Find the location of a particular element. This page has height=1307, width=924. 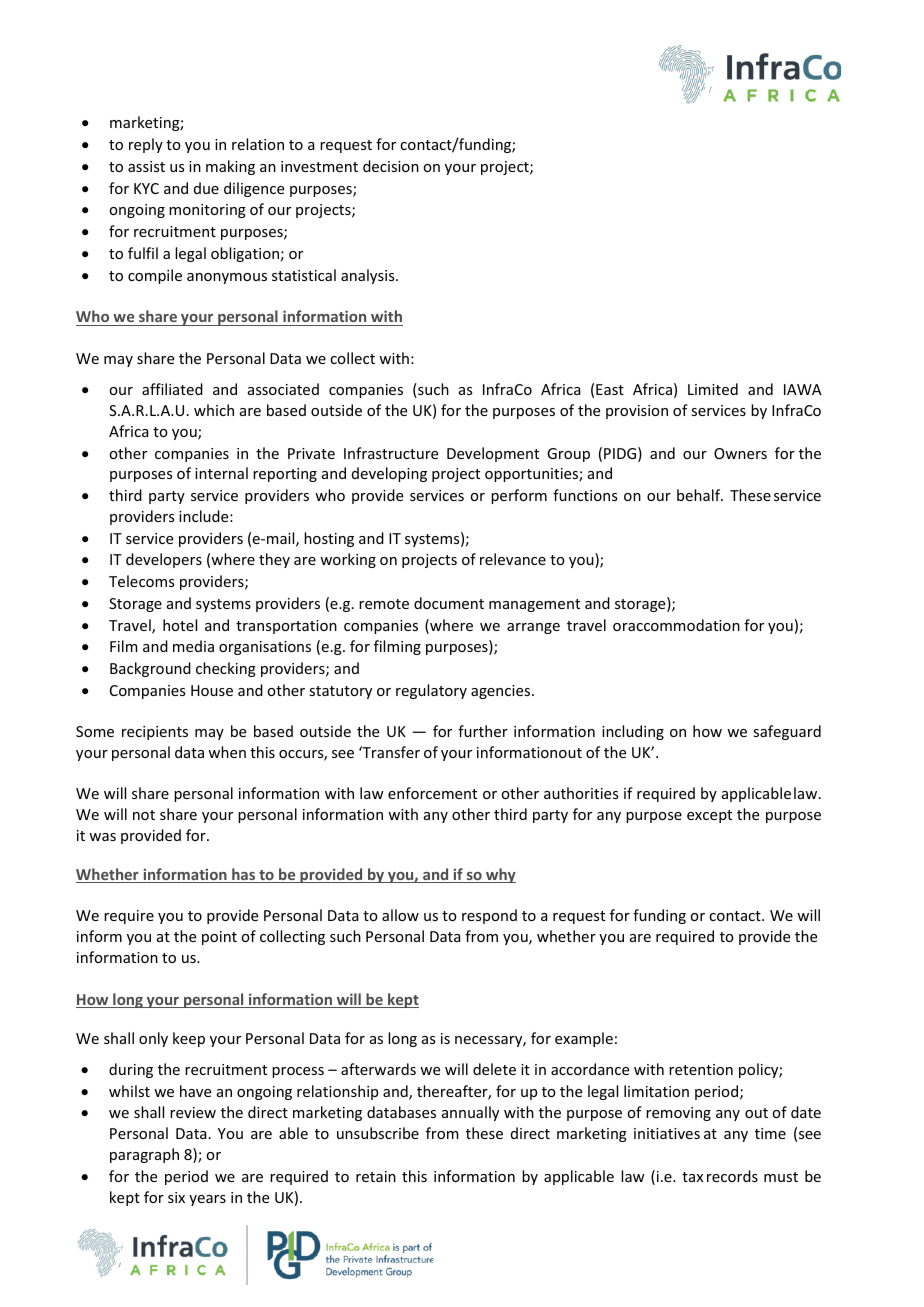

perform is located at coordinates (519, 496).
